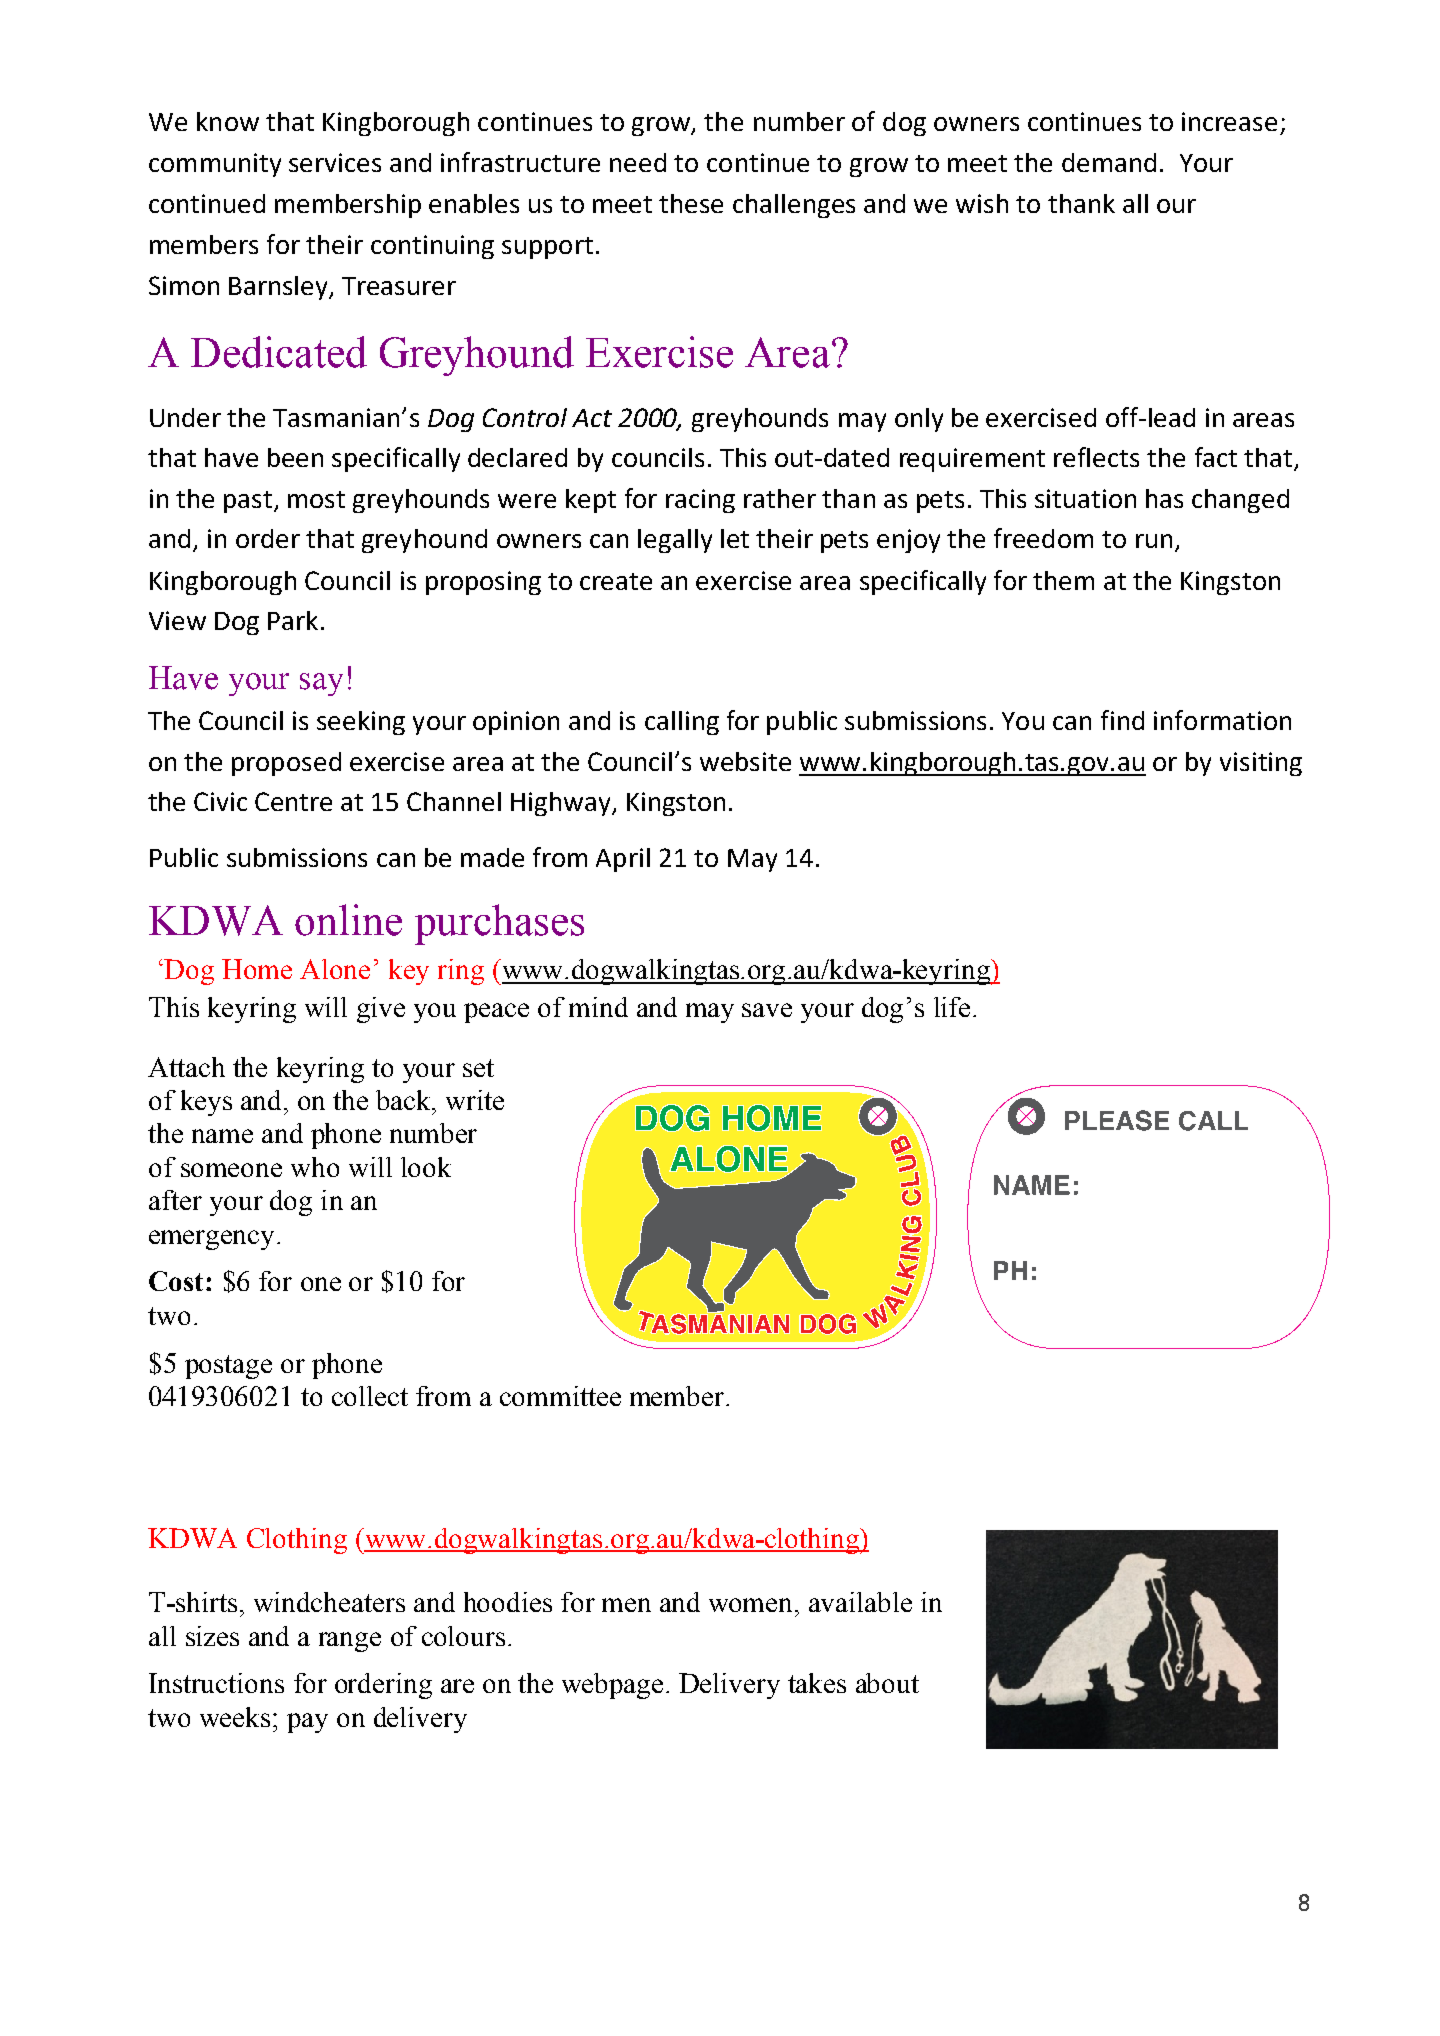 This screenshot has width=1440, height=2036. What do you see at coordinates (767, 1010) in the screenshot?
I see `save` at bounding box center [767, 1010].
